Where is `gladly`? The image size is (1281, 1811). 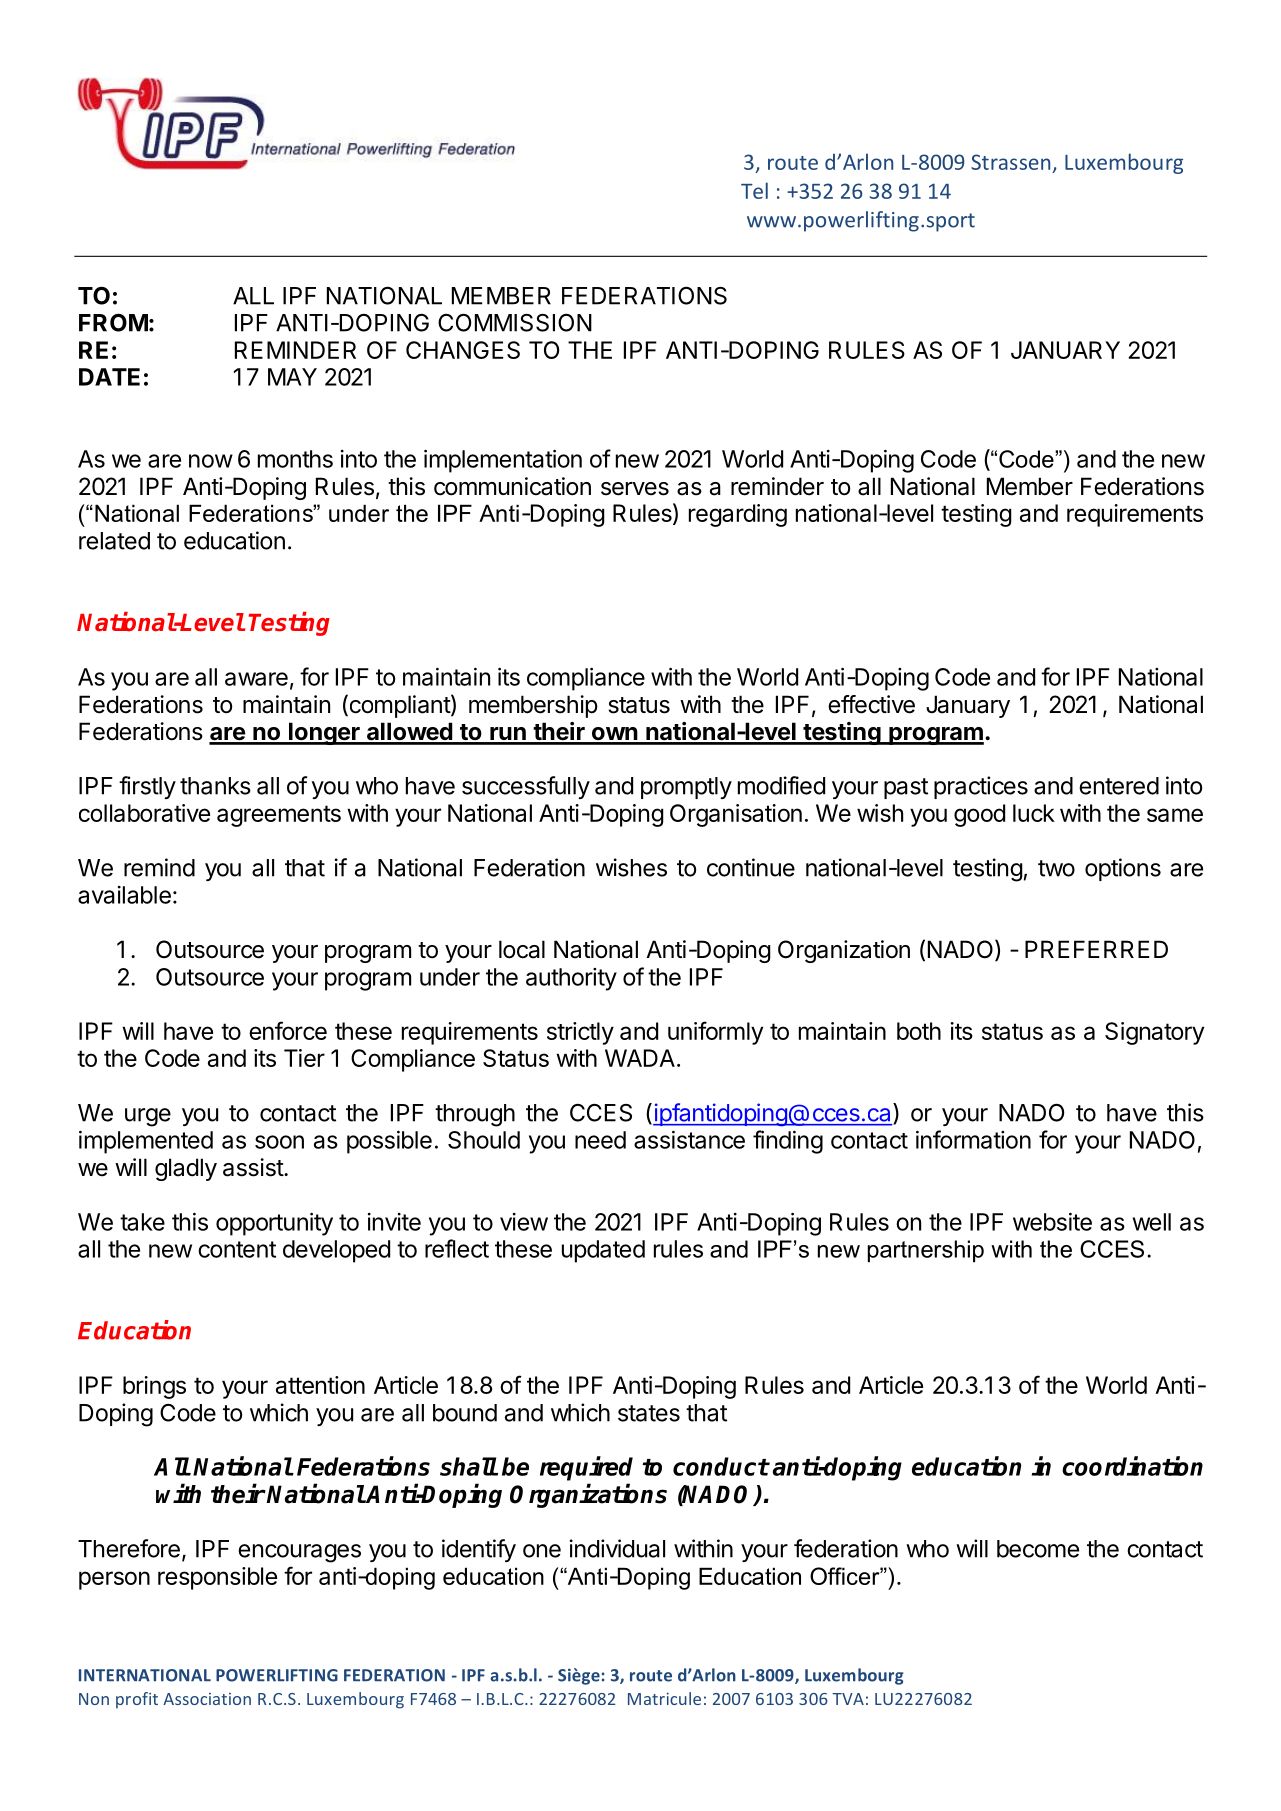 gladly is located at coordinates (186, 1169).
